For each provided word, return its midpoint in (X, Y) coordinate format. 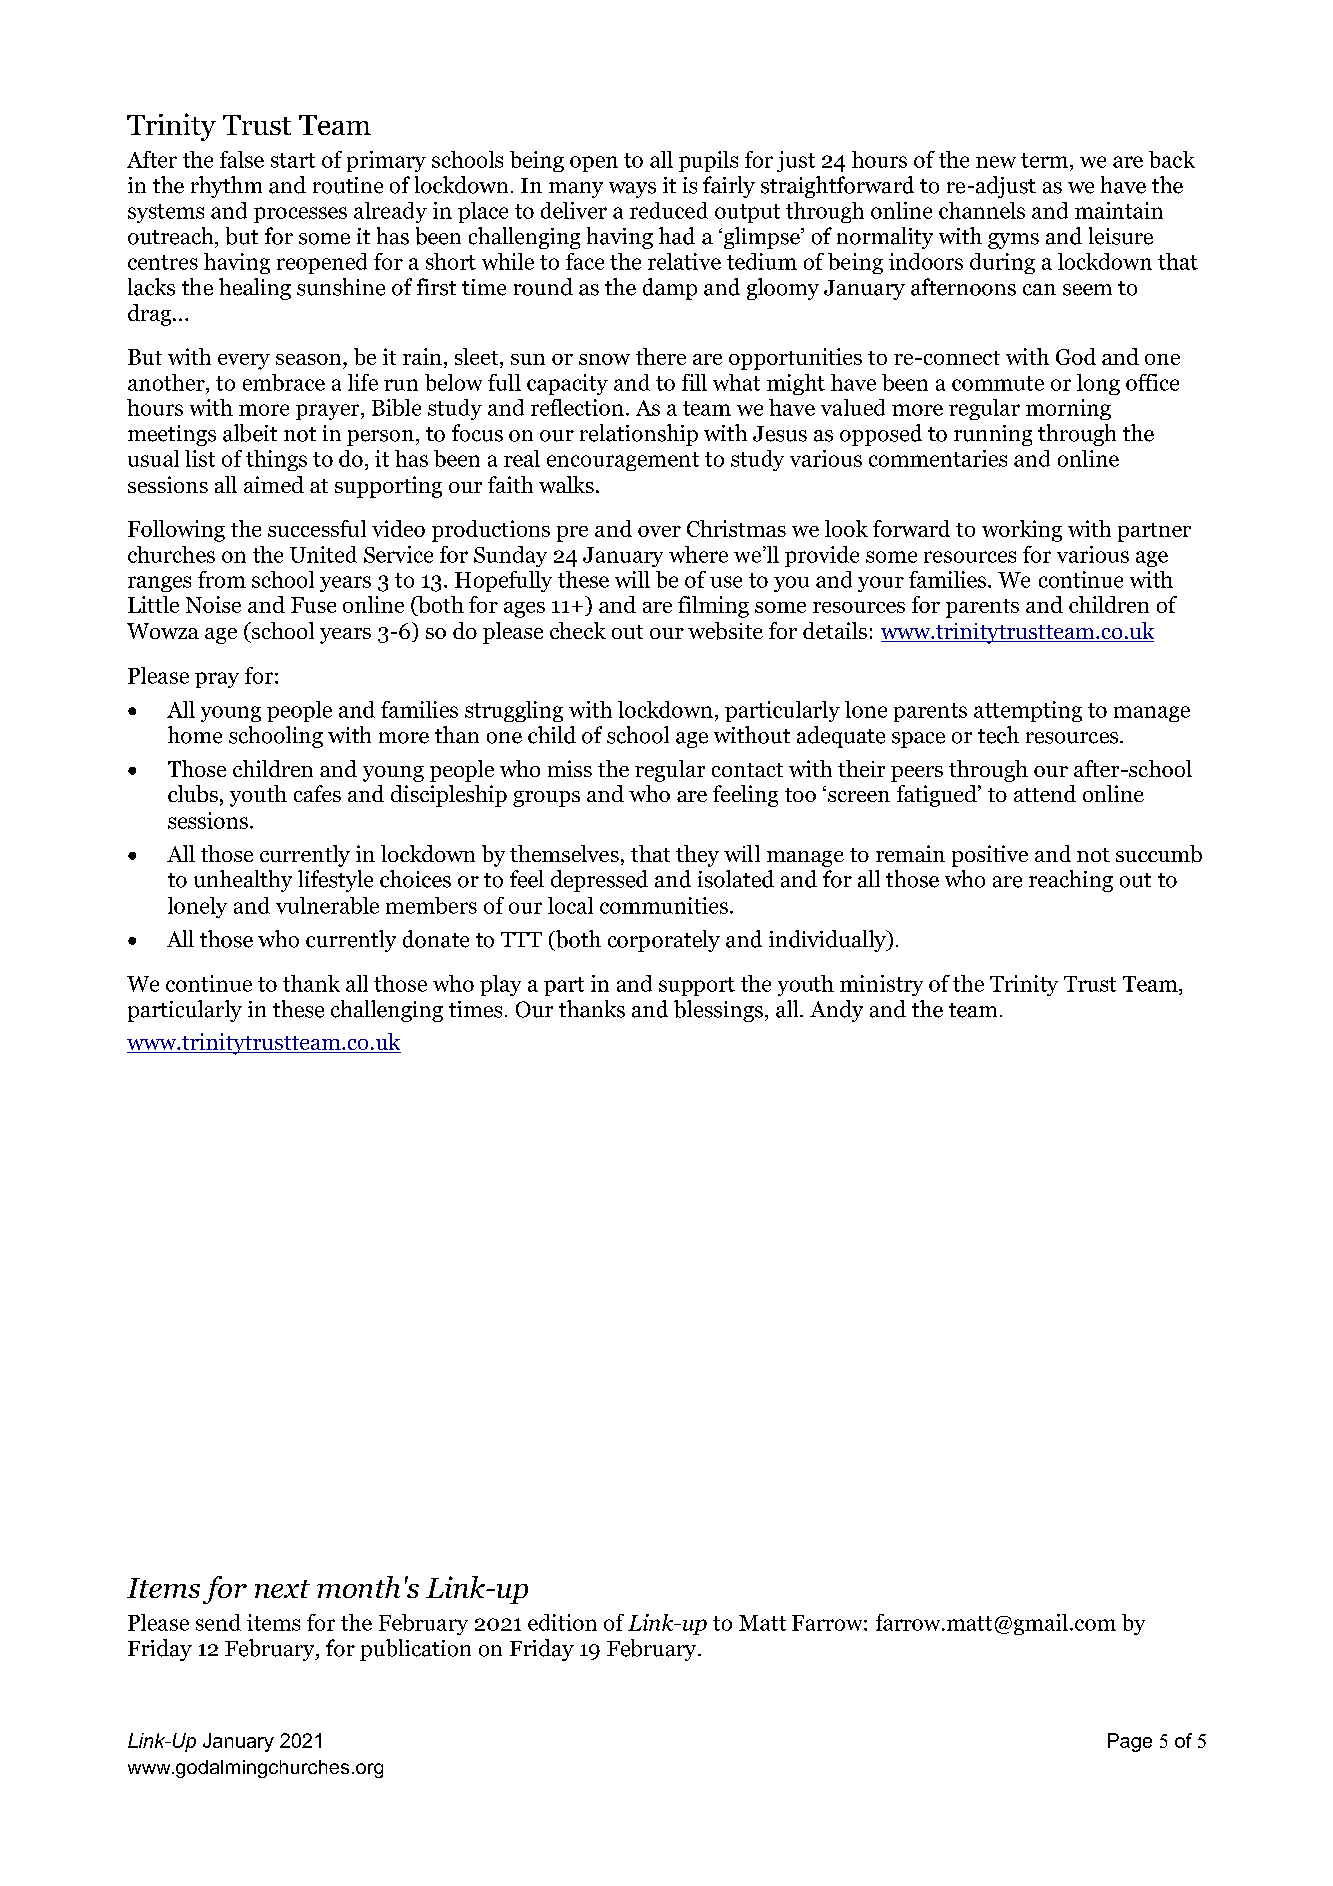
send (218, 1622)
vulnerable (327, 905)
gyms (1013, 241)
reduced (669, 210)
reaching (1071, 881)
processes (300, 215)
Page (1130, 1742)
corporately (664, 941)
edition (562, 1622)
